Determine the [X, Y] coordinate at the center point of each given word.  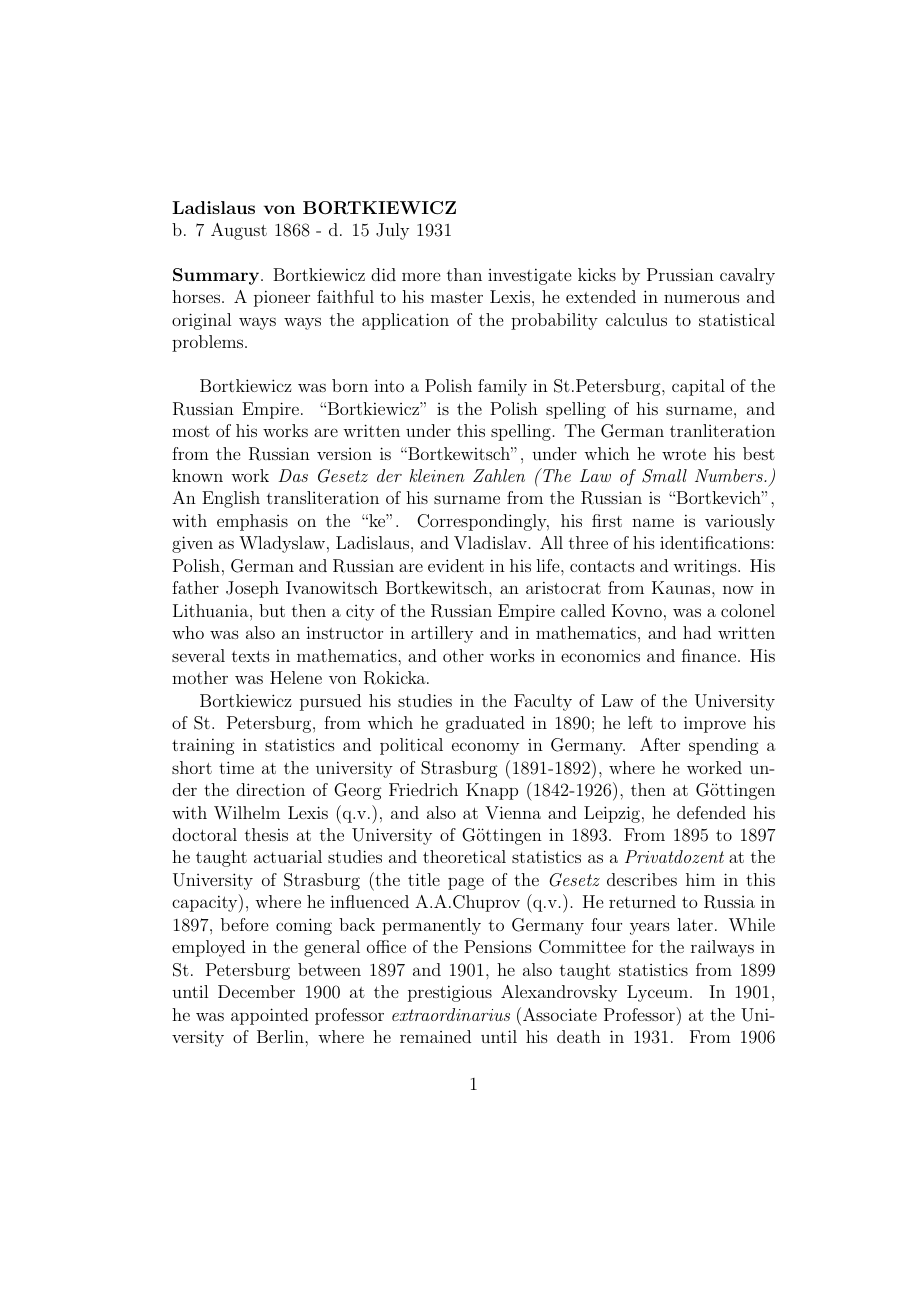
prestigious [450, 993]
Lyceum [659, 993]
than [464, 274]
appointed [269, 1016]
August [239, 231]
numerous [702, 298]
